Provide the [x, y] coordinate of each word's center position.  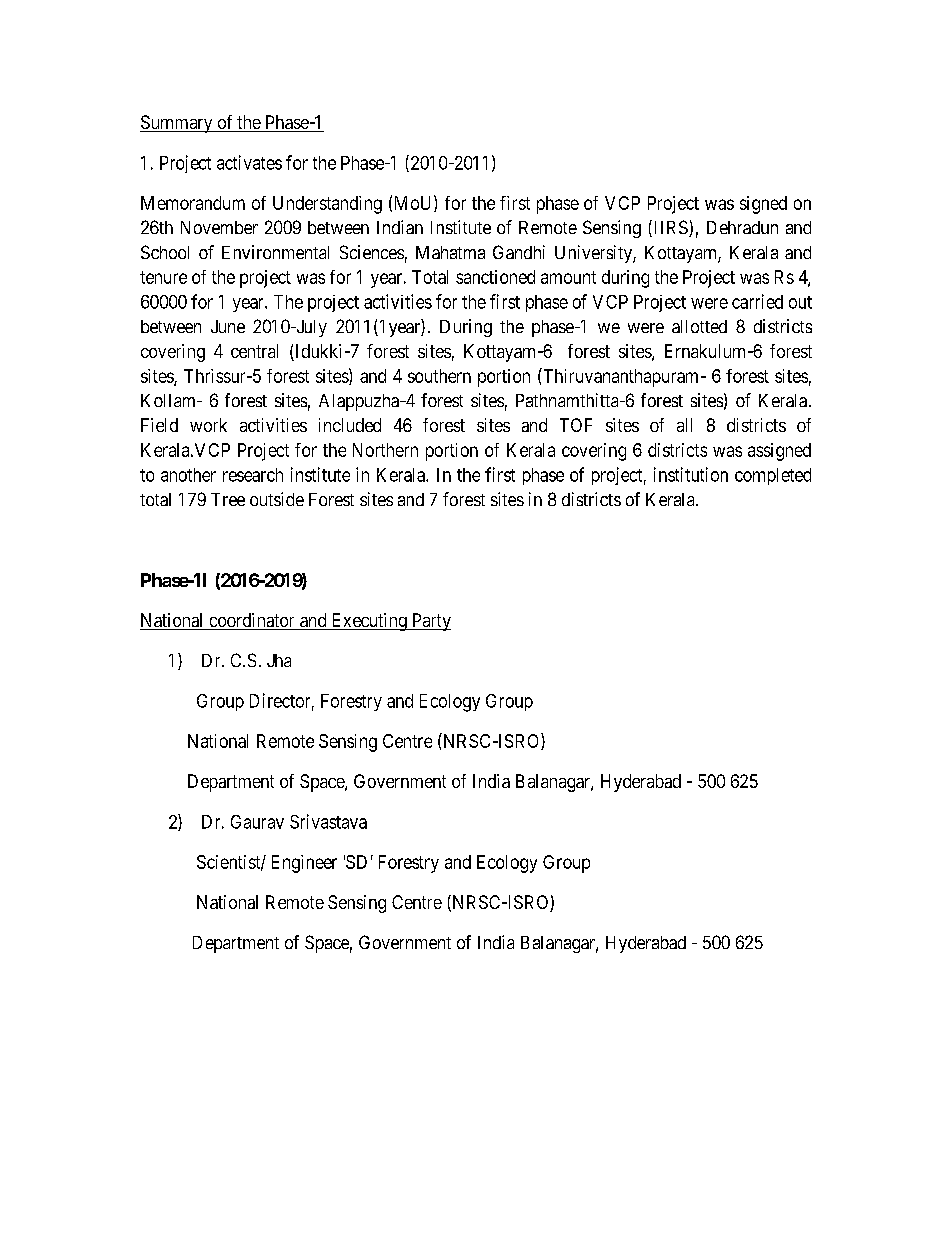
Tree [228, 499]
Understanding [327, 205]
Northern [385, 450]
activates [249, 162]
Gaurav [257, 822]
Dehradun [742, 227]
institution [691, 474]
